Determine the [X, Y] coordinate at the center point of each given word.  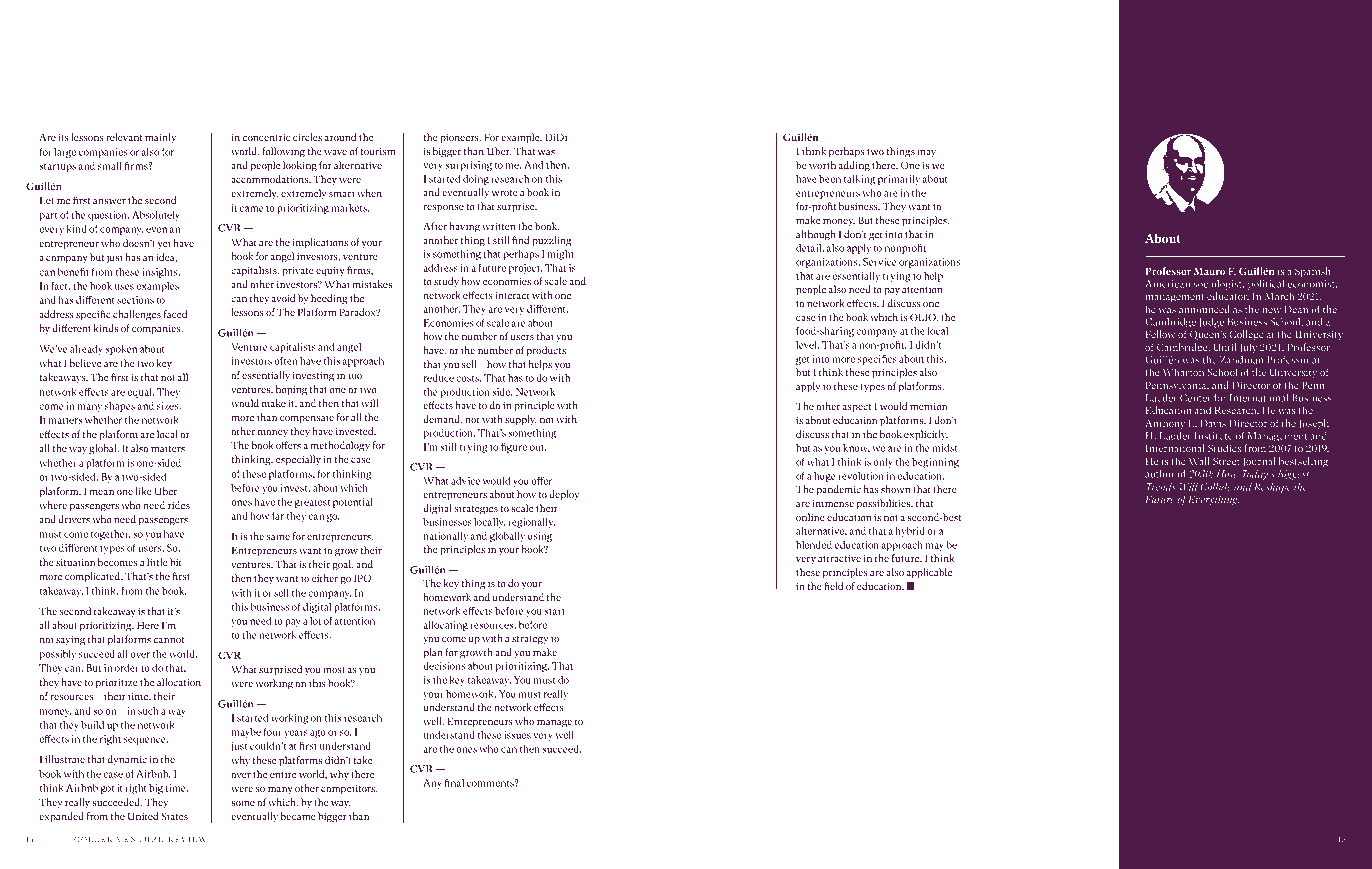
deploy [564, 495]
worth [822, 165]
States [174, 816]
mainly [160, 138]
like [144, 491]
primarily [899, 180]
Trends [1161, 486]
